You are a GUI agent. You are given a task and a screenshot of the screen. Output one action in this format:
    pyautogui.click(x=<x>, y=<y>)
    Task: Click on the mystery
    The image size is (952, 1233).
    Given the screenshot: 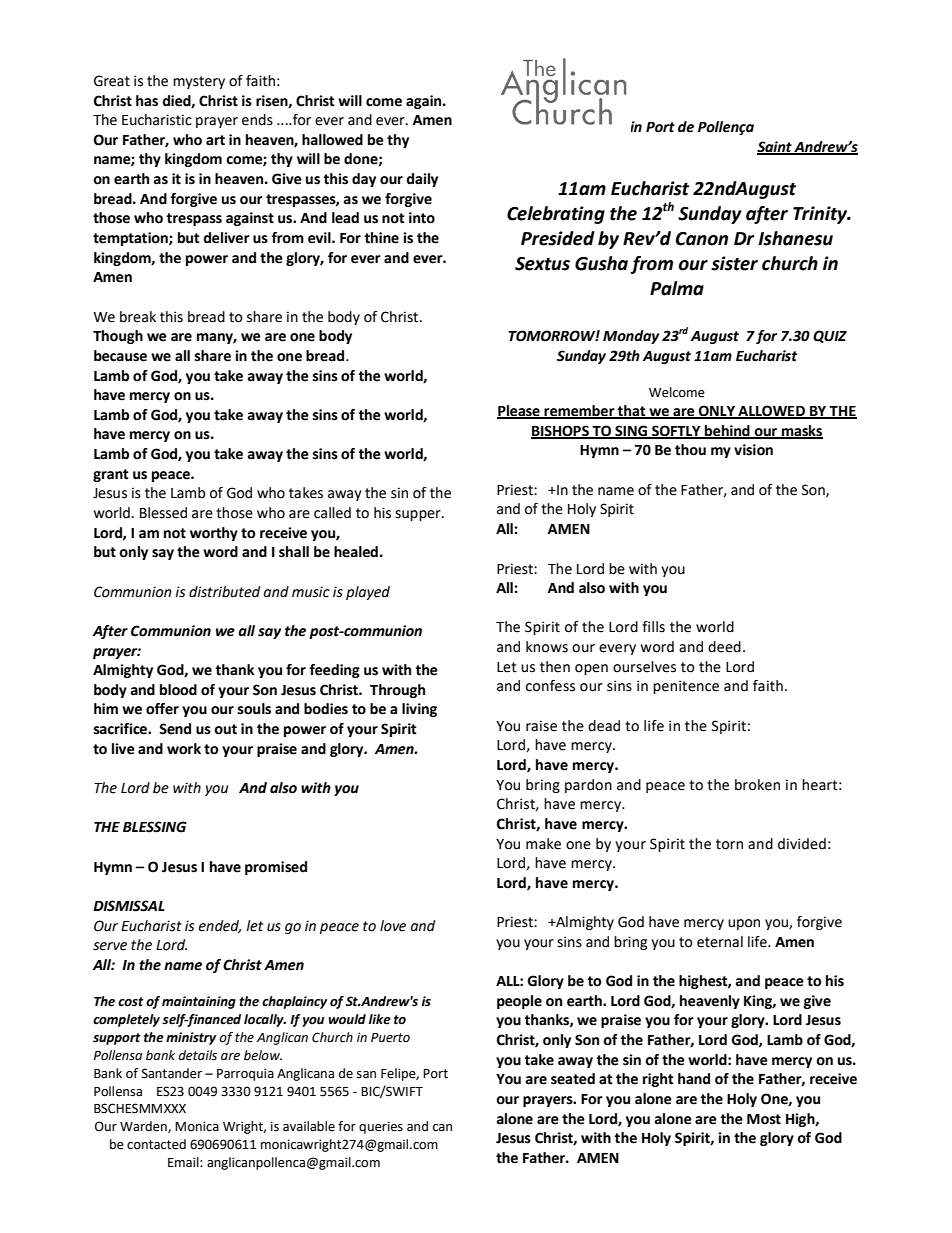 What is the action you would take?
    pyautogui.click(x=199, y=82)
